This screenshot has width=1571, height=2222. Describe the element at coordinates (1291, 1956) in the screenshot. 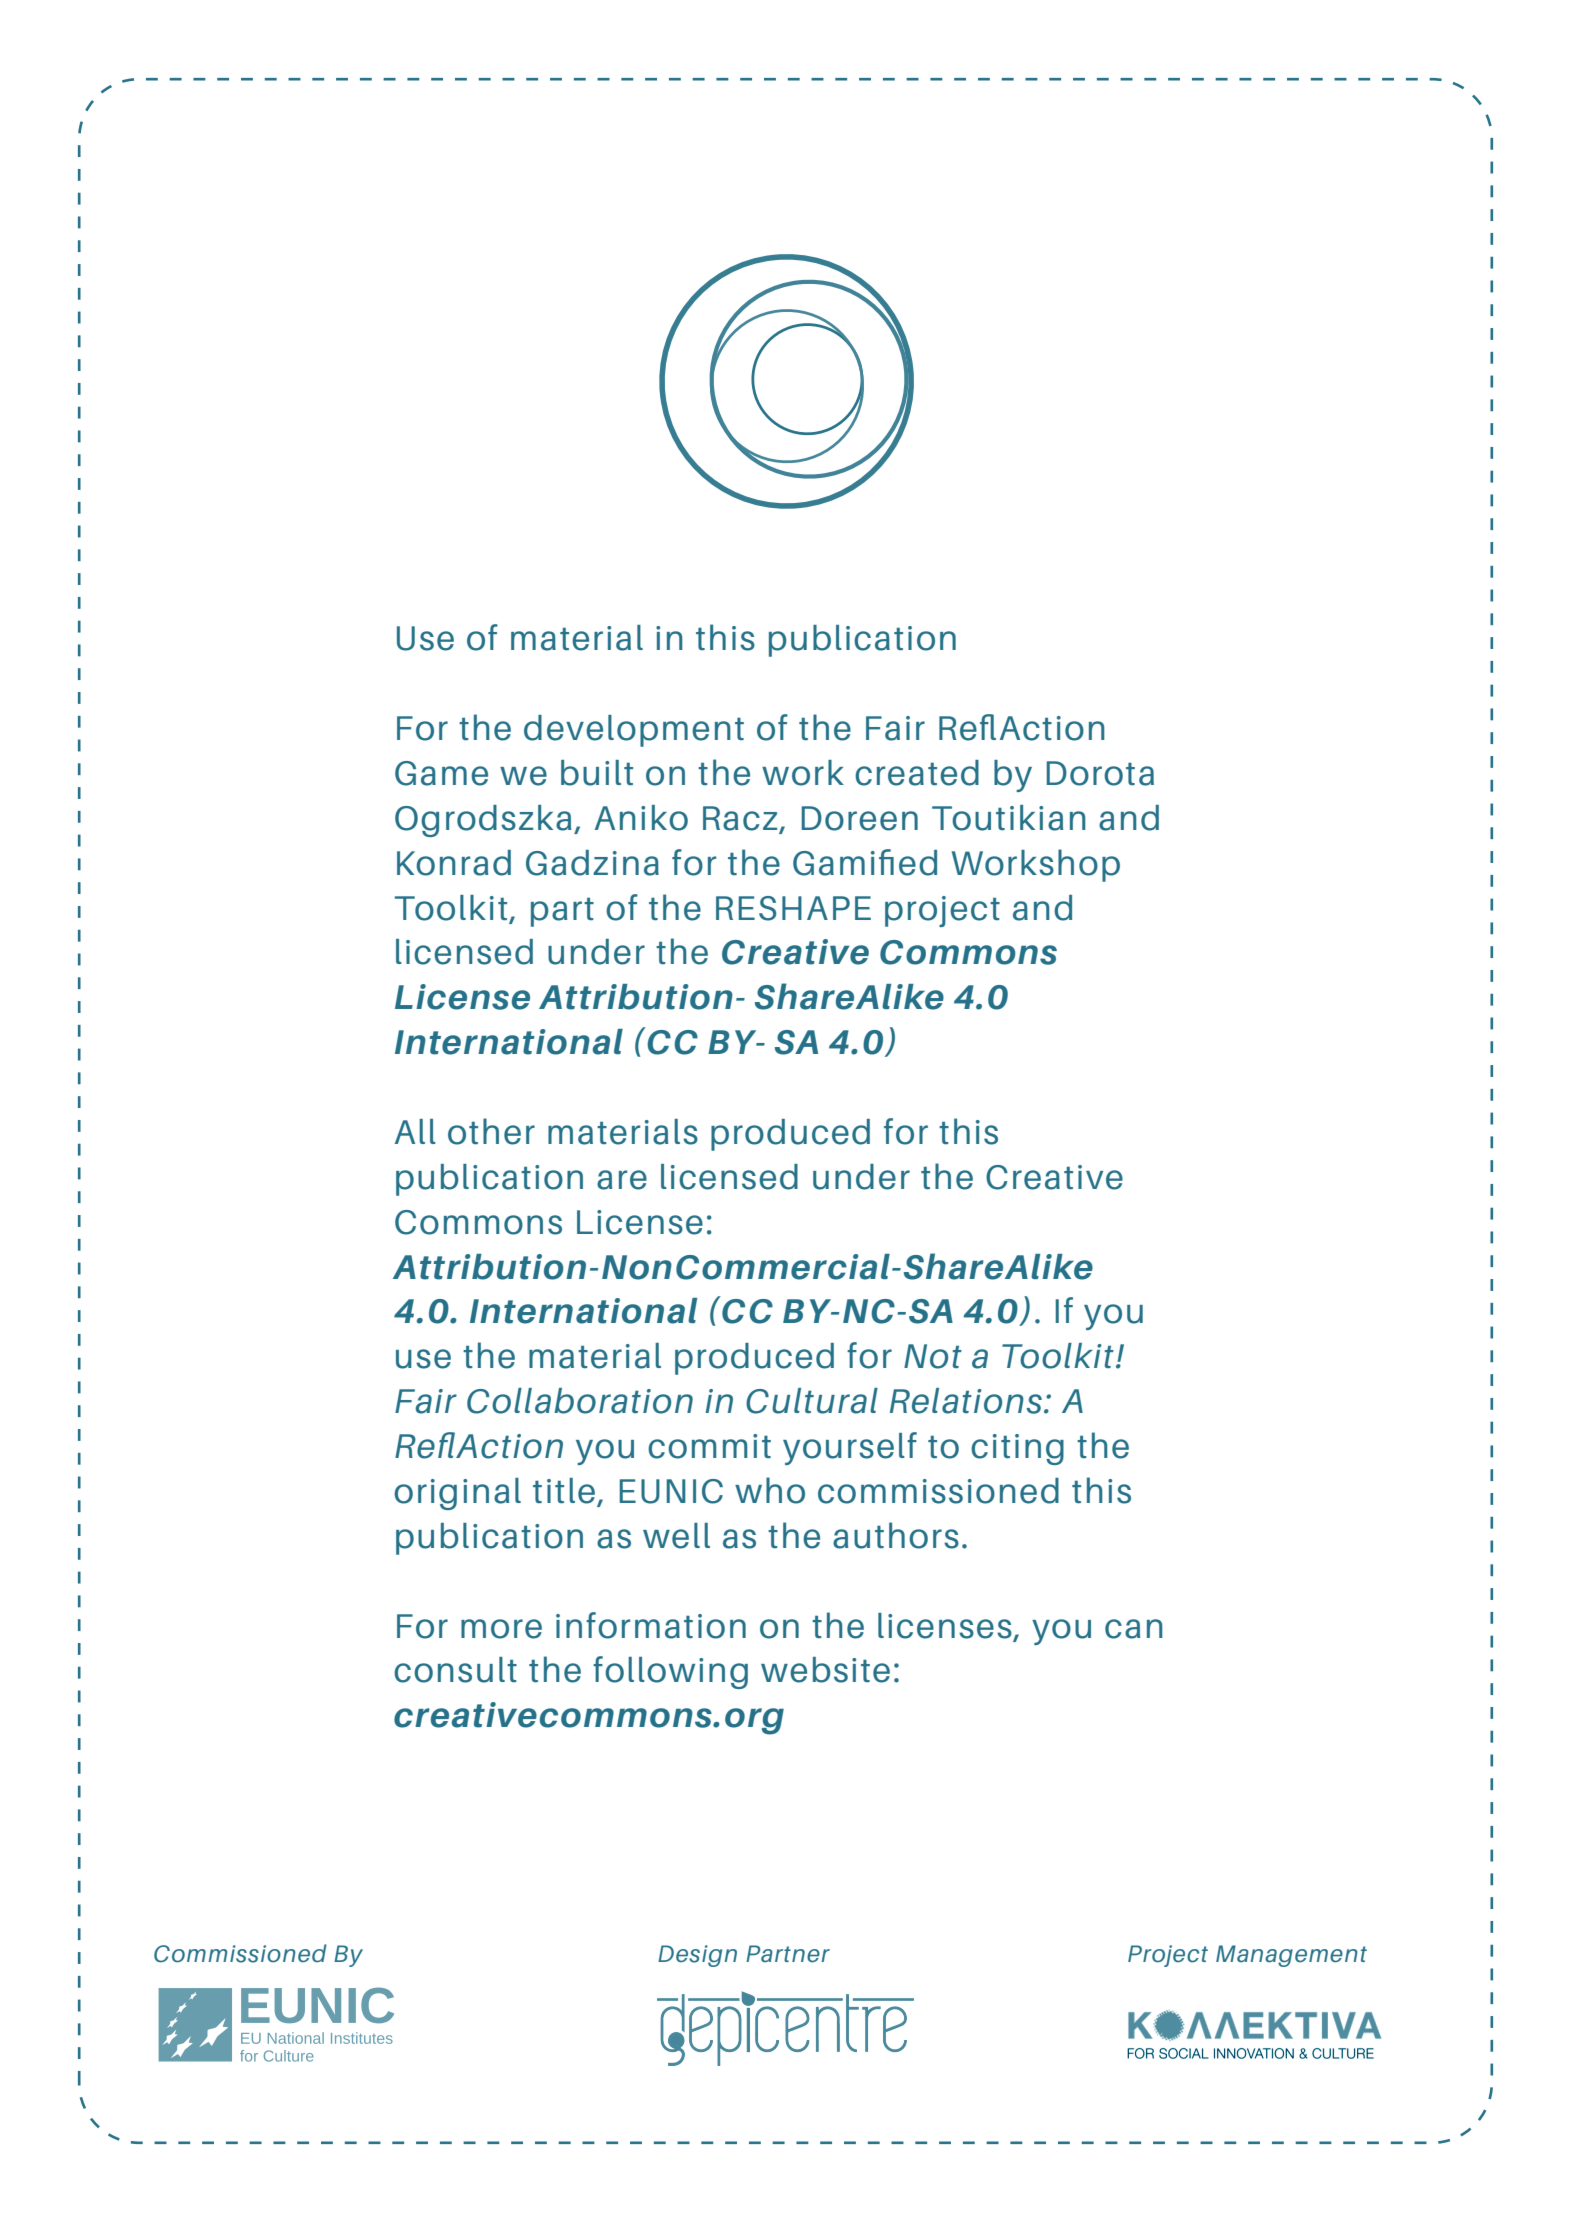

I see `Management` at that location.
